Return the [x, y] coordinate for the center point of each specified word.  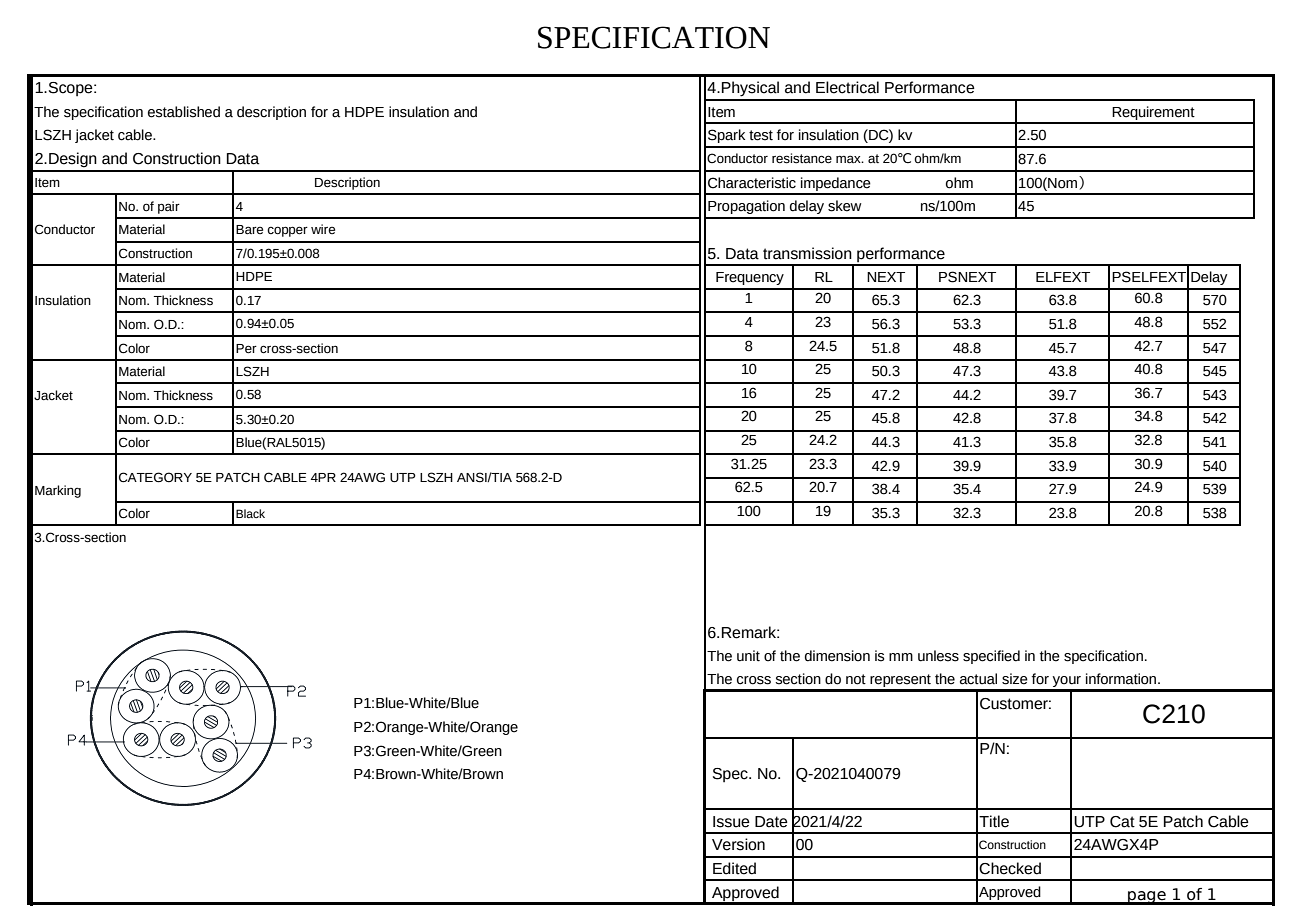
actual [978, 679]
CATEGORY [155, 477]
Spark [726, 136]
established [184, 112]
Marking [58, 491]
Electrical [847, 87]
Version [738, 844]
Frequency [750, 278]
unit [748, 656]
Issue [731, 822]
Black [250, 513]
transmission [807, 253]
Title [994, 821]
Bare [249, 229]
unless [938, 656]
